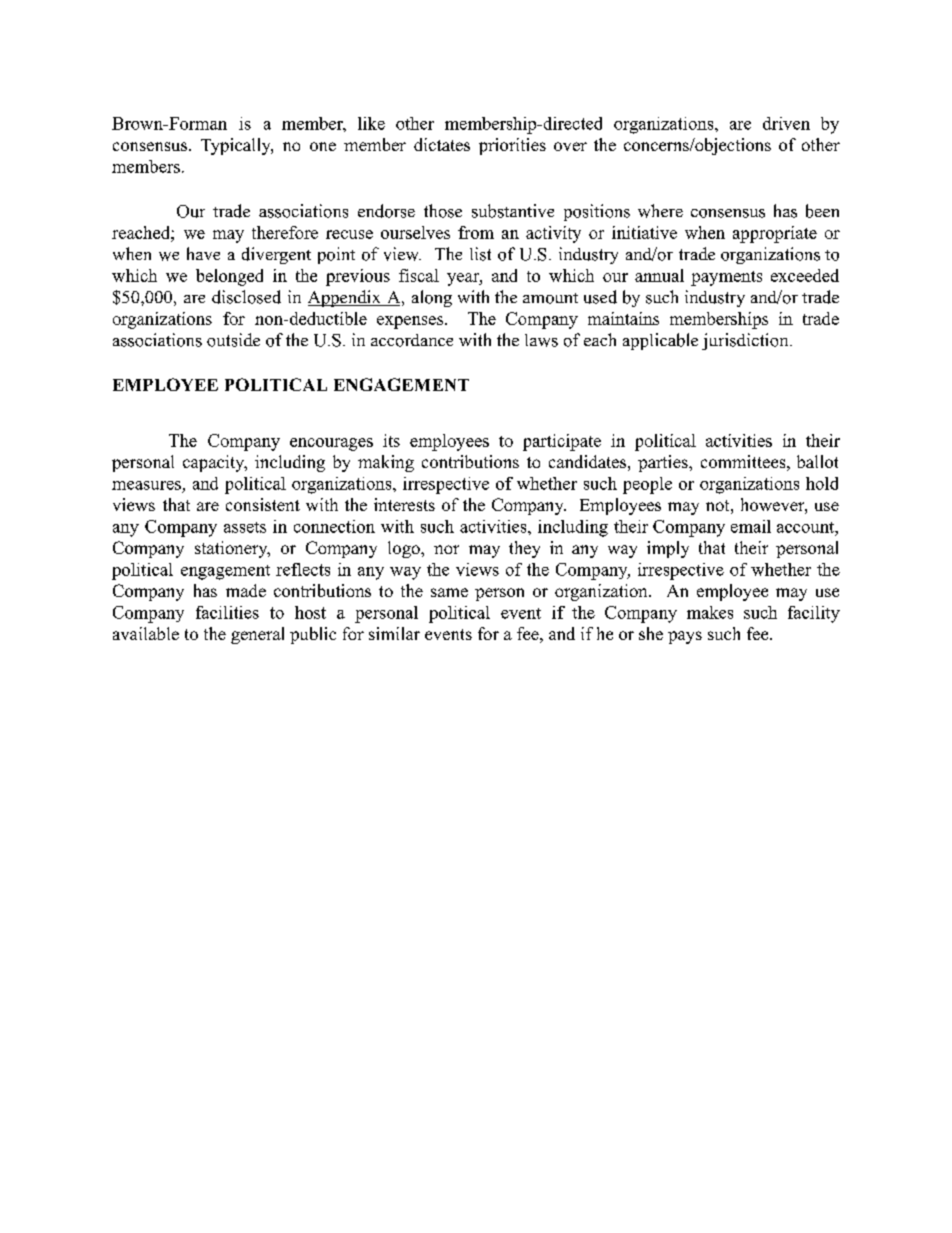 Image resolution: width=952 pixels, height=1233 pixels. Describe the element at coordinates (227, 612) in the page. I see `facilities` at that location.
